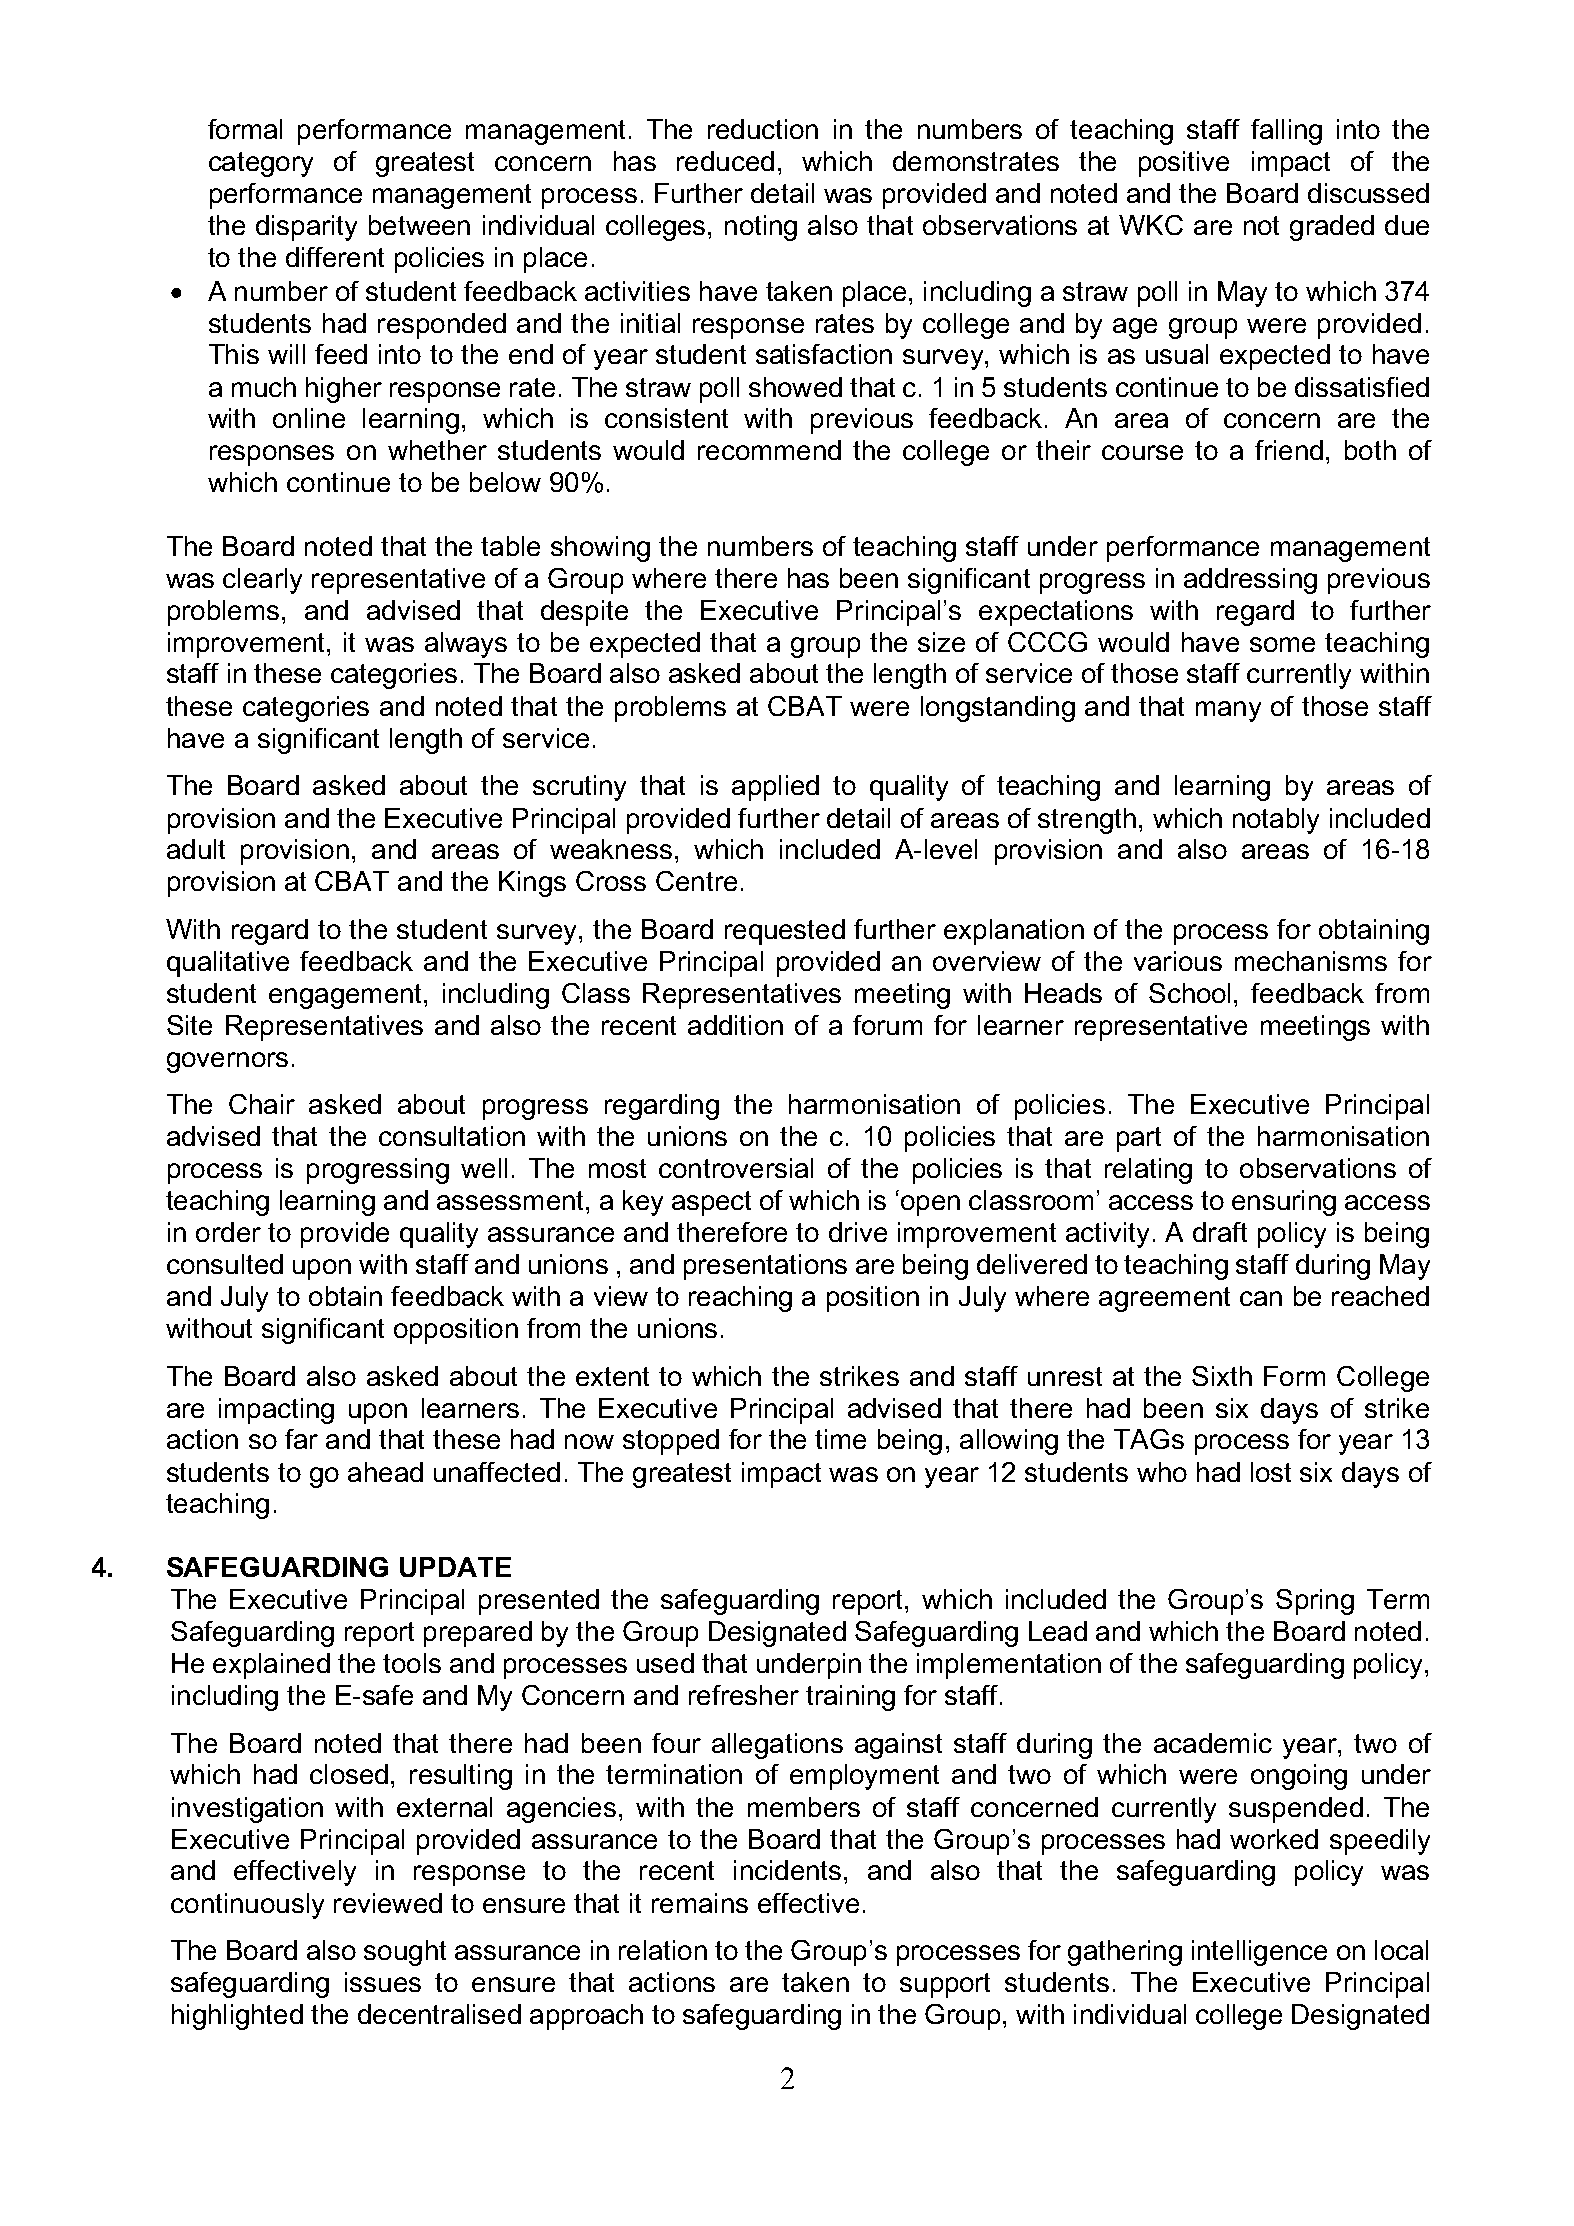 The height and width of the screenshot is (2226, 1574). I want to click on Chair, so click(262, 1104).
